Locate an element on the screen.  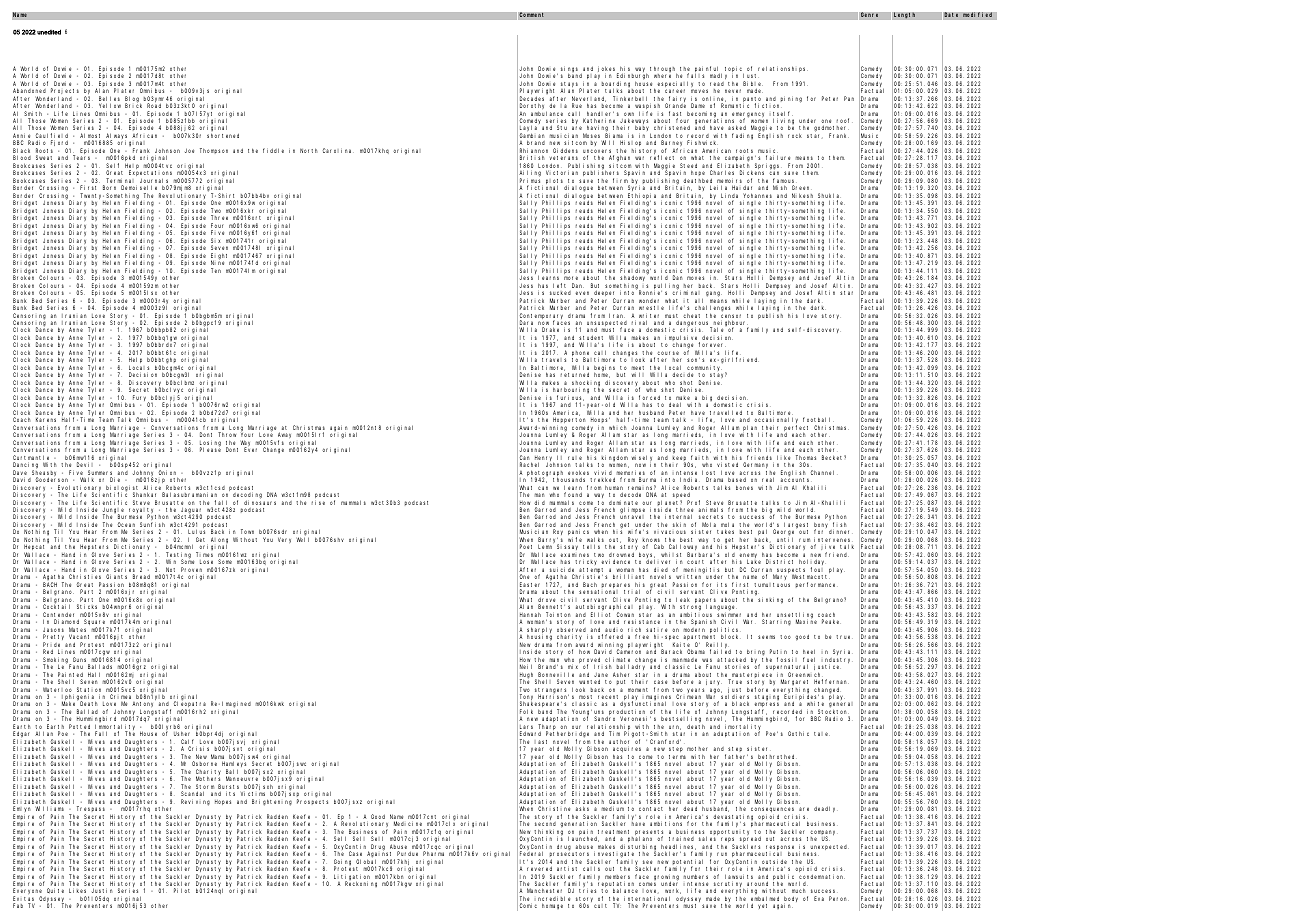
Eight is located at coordinates (221, 257).
